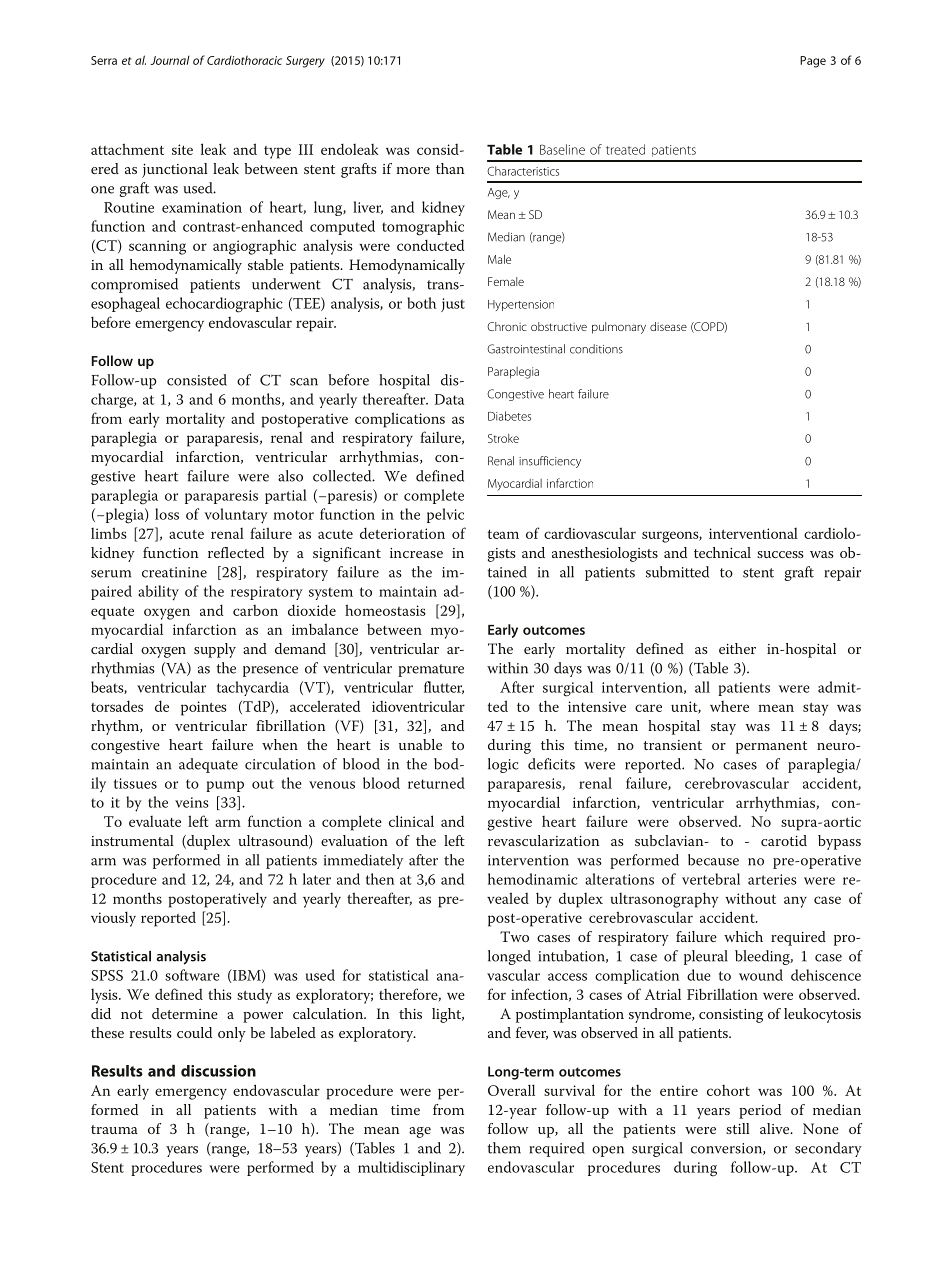 The height and width of the image is (1270, 952). What do you see at coordinates (114, 1129) in the image?
I see `trauma` at bounding box center [114, 1129].
